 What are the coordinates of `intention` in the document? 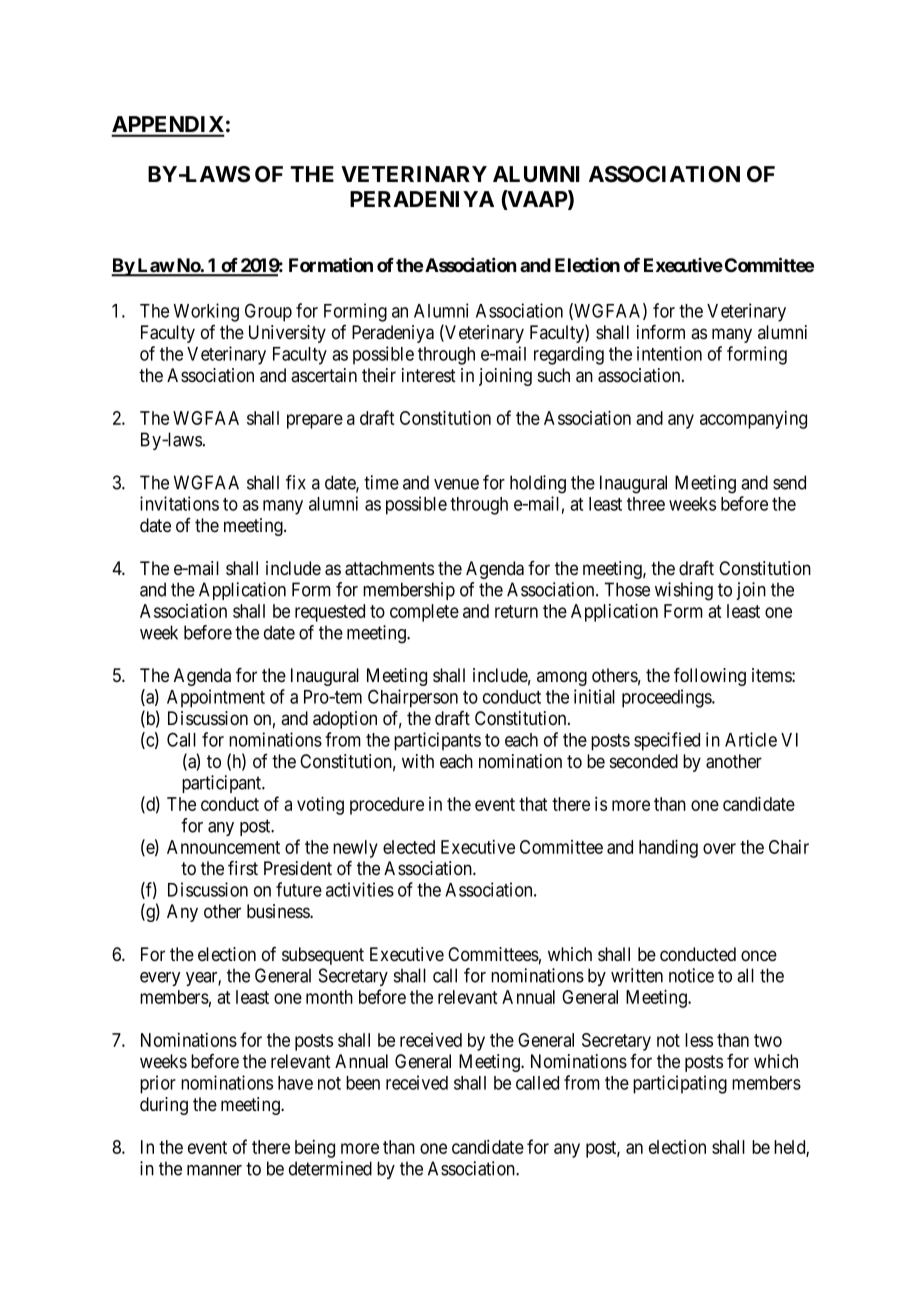 It's located at (669, 353).
